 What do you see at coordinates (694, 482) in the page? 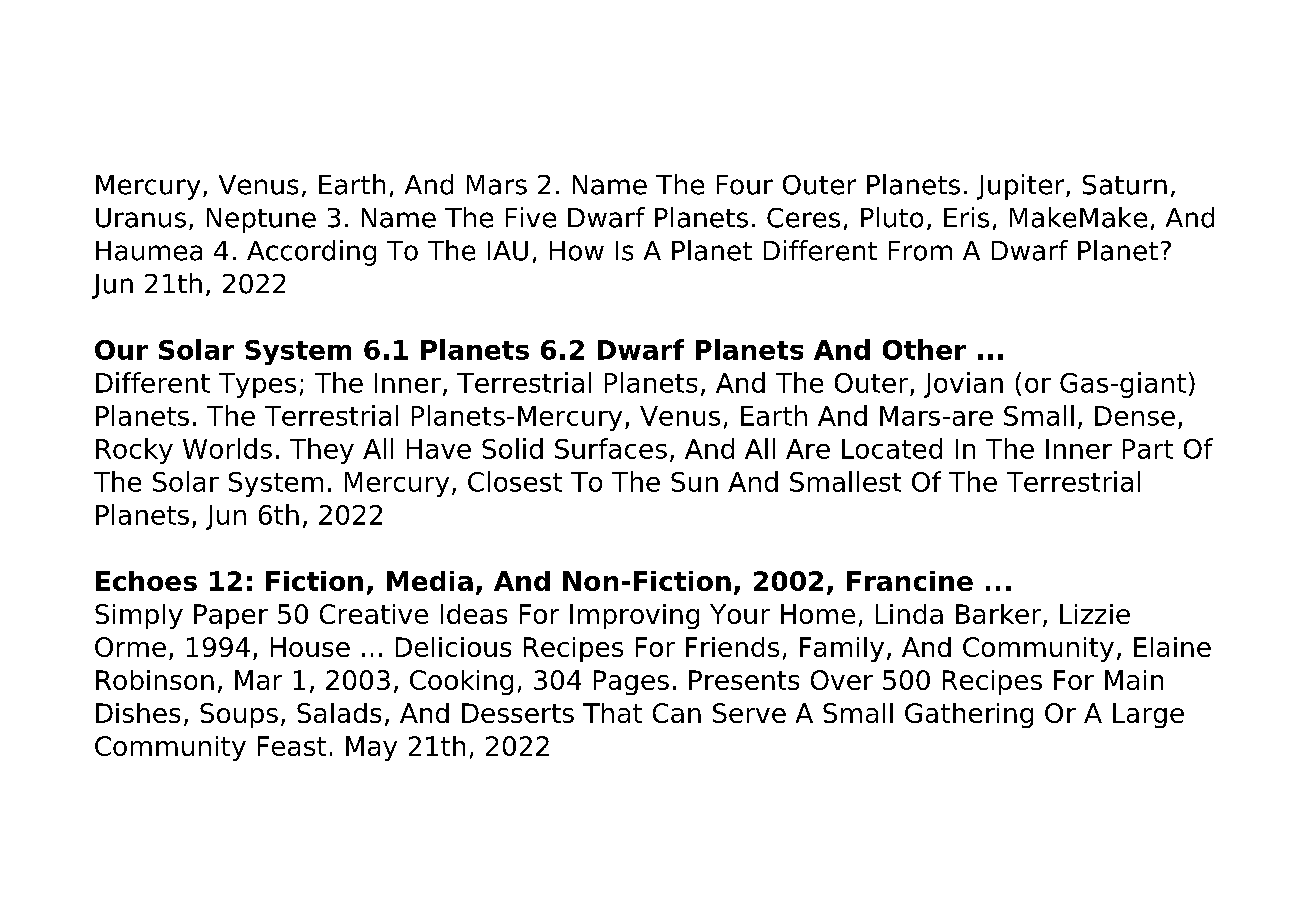
I see `Sun` at bounding box center [694, 482].
